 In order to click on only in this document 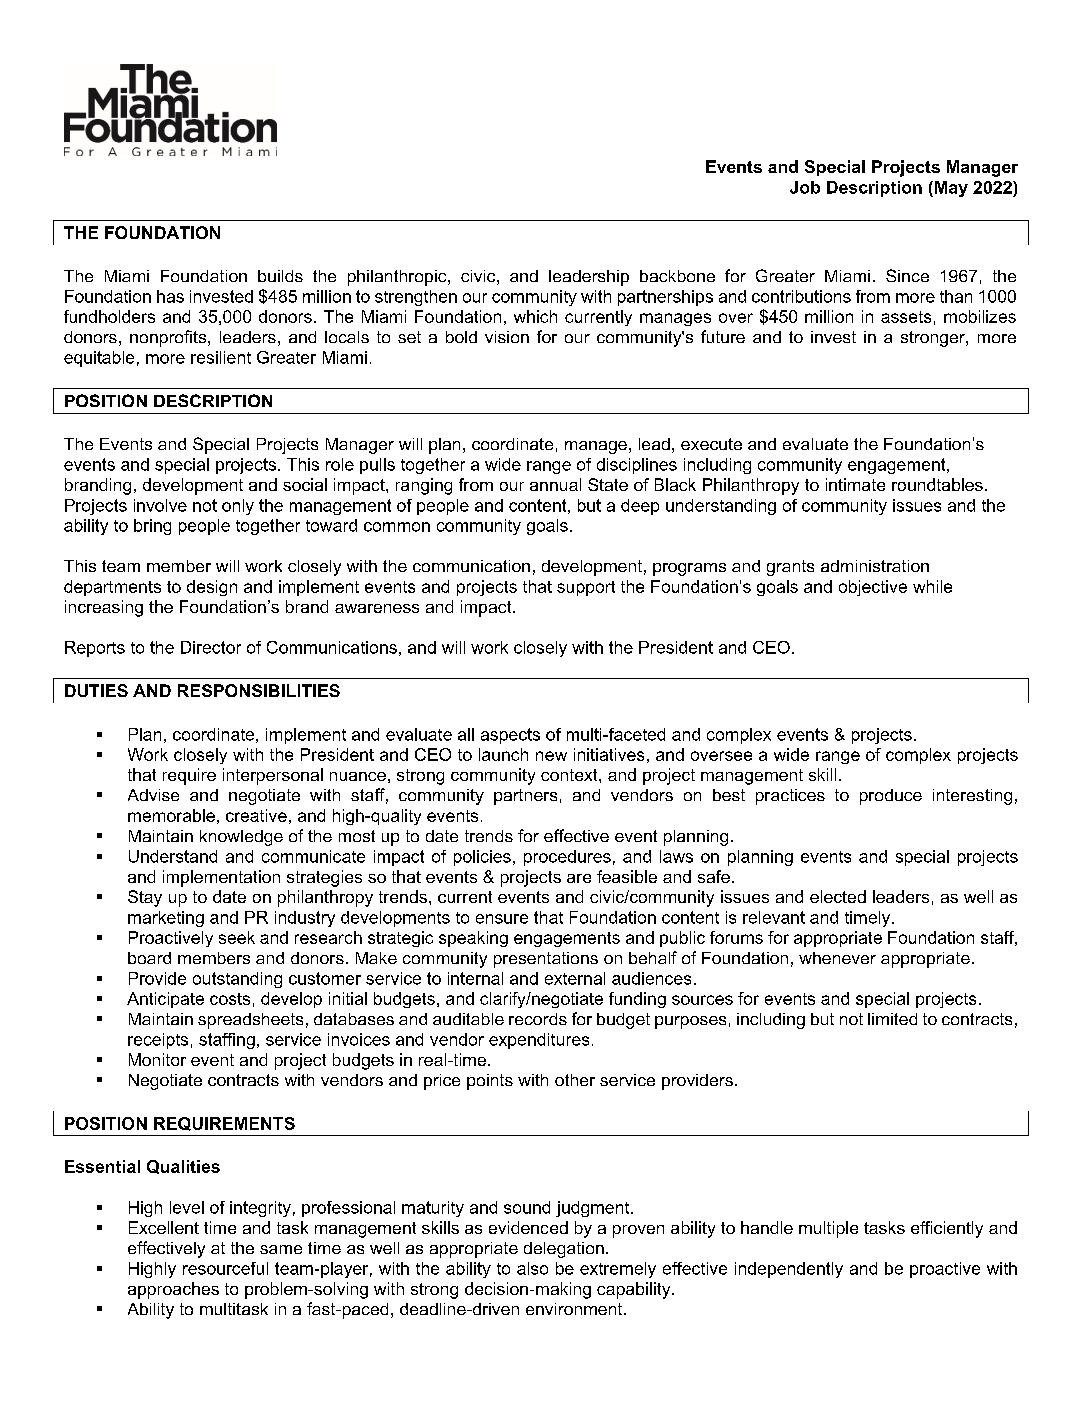, I will do `click(238, 507)`.
